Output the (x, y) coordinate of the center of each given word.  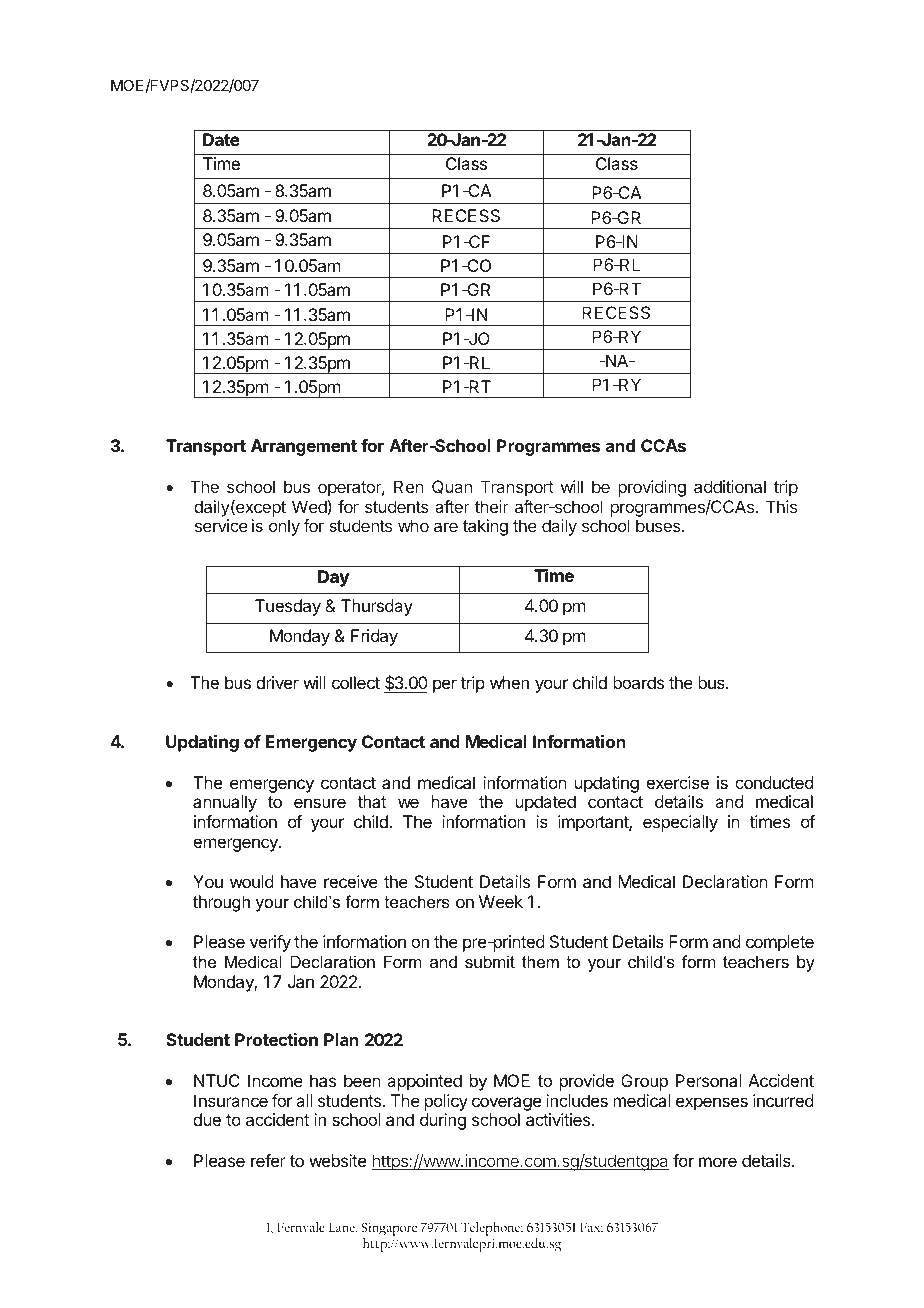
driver (277, 682)
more (718, 1162)
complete (780, 943)
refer (268, 1160)
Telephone (492, 1230)
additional (730, 486)
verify (270, 943)
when (509, 682)
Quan (452, 487)
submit (490, 961)
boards (638, 682)
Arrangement (304, 447)
